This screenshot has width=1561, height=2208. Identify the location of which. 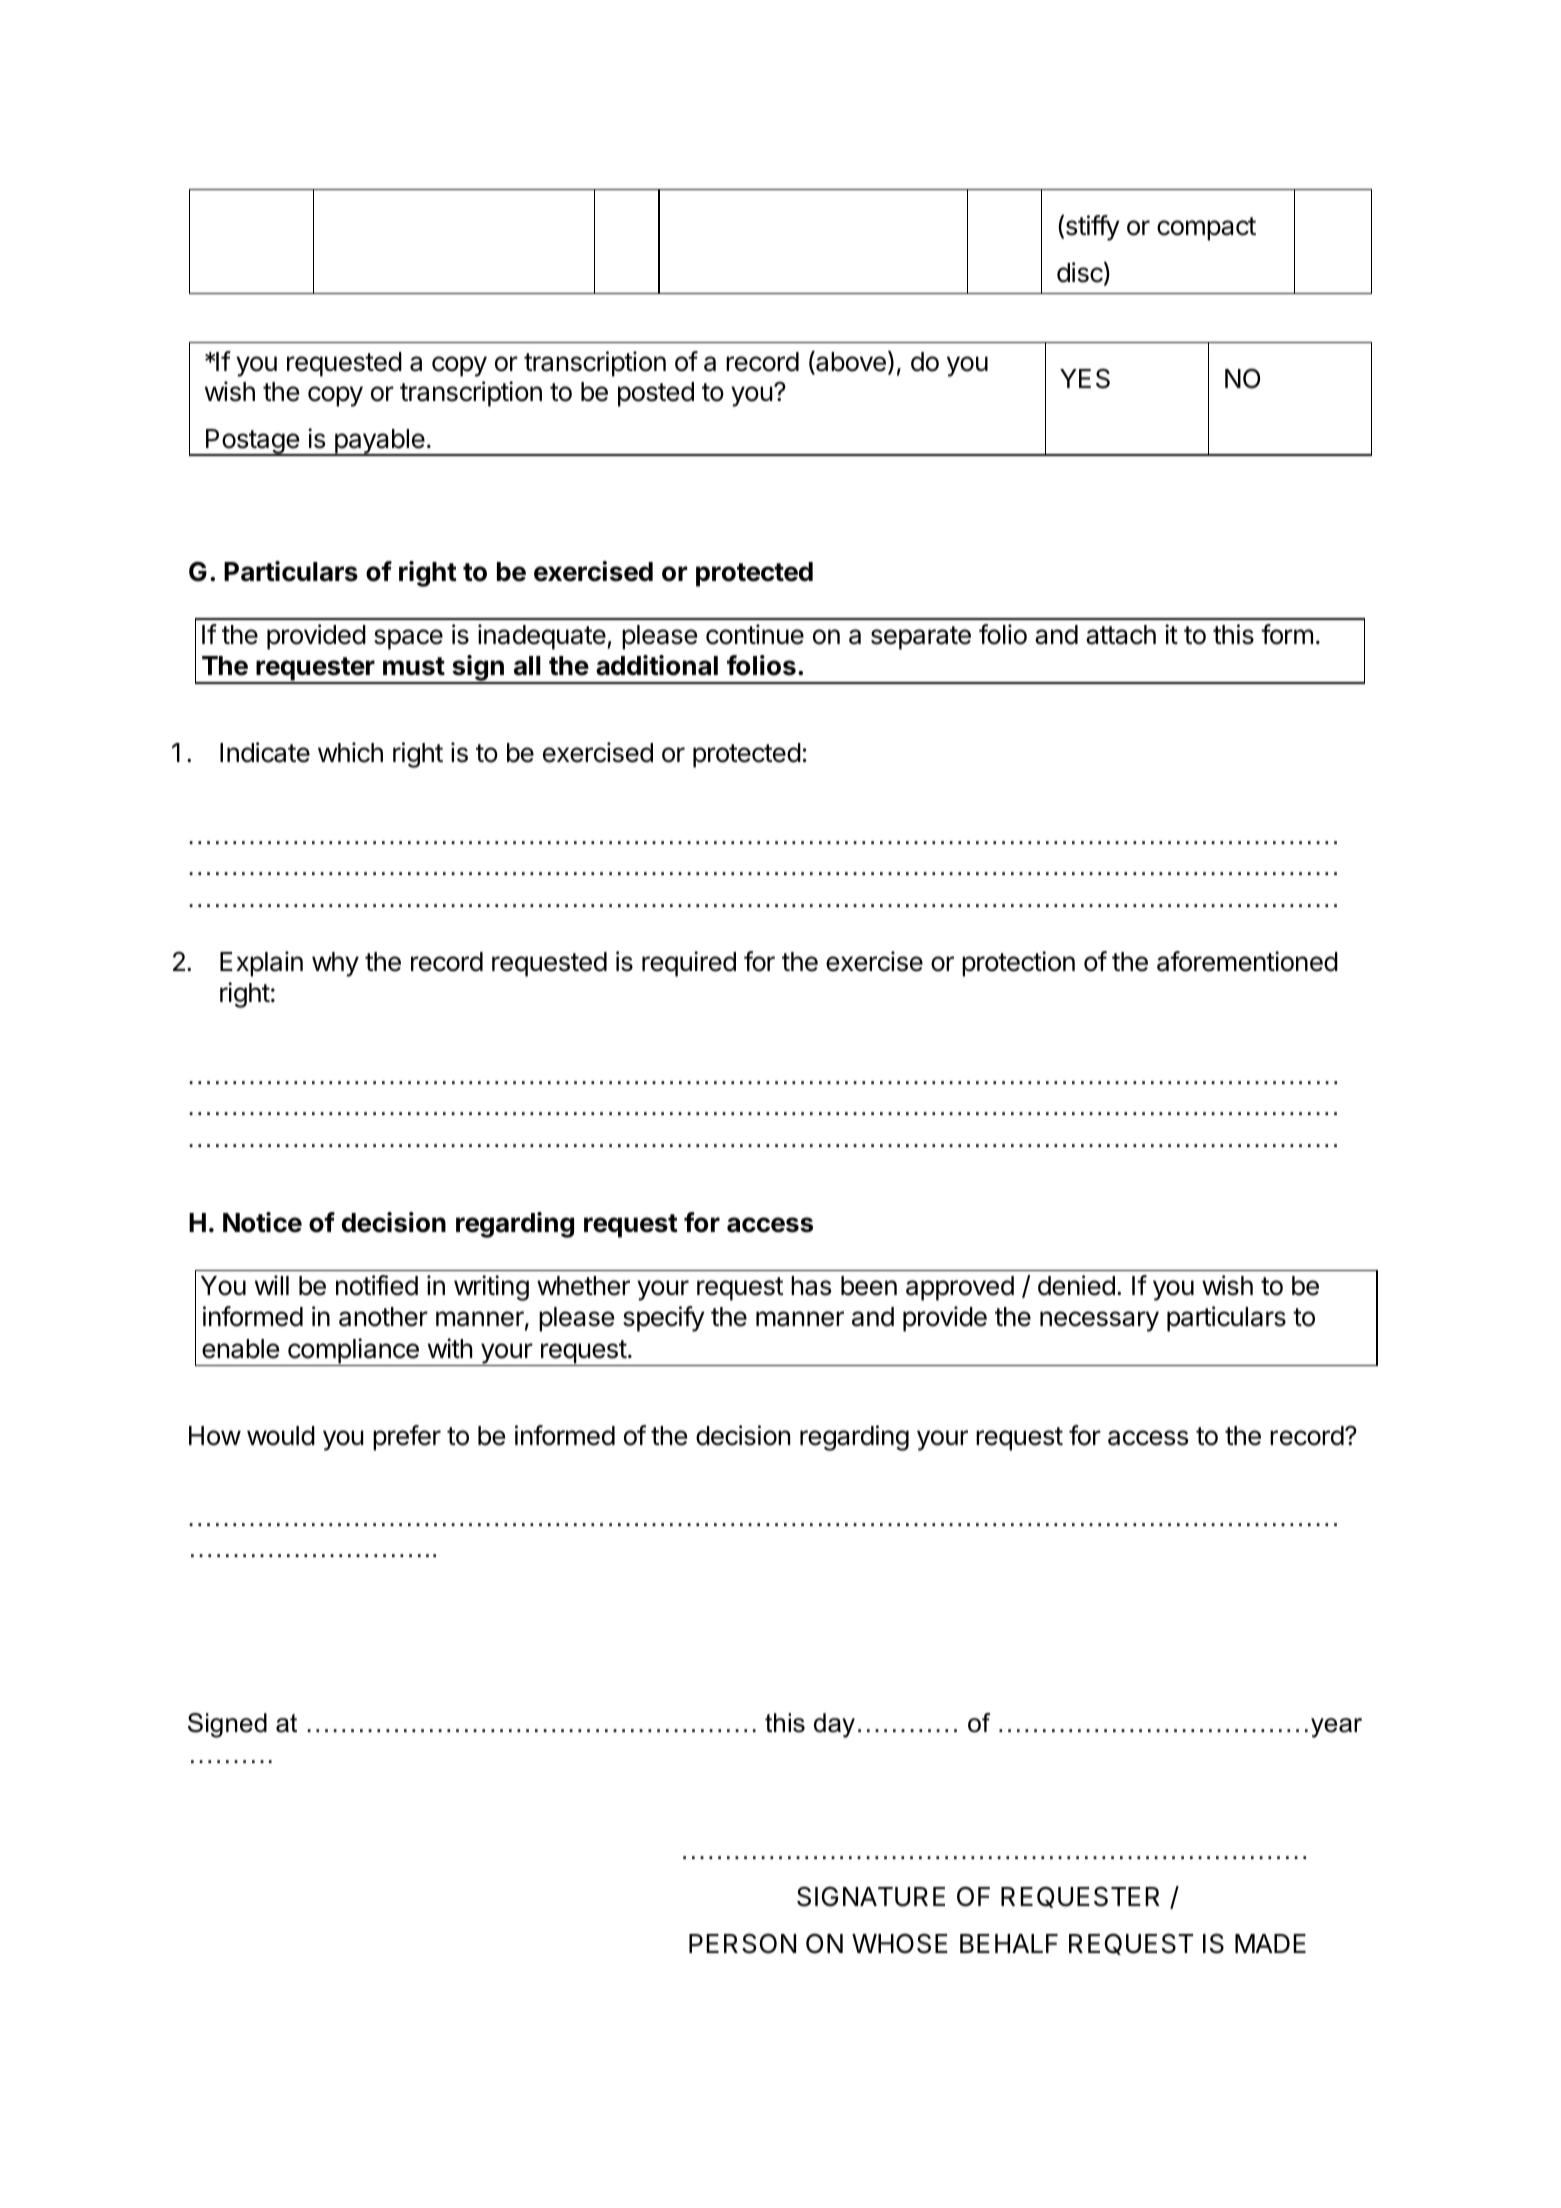
(350, 752).
